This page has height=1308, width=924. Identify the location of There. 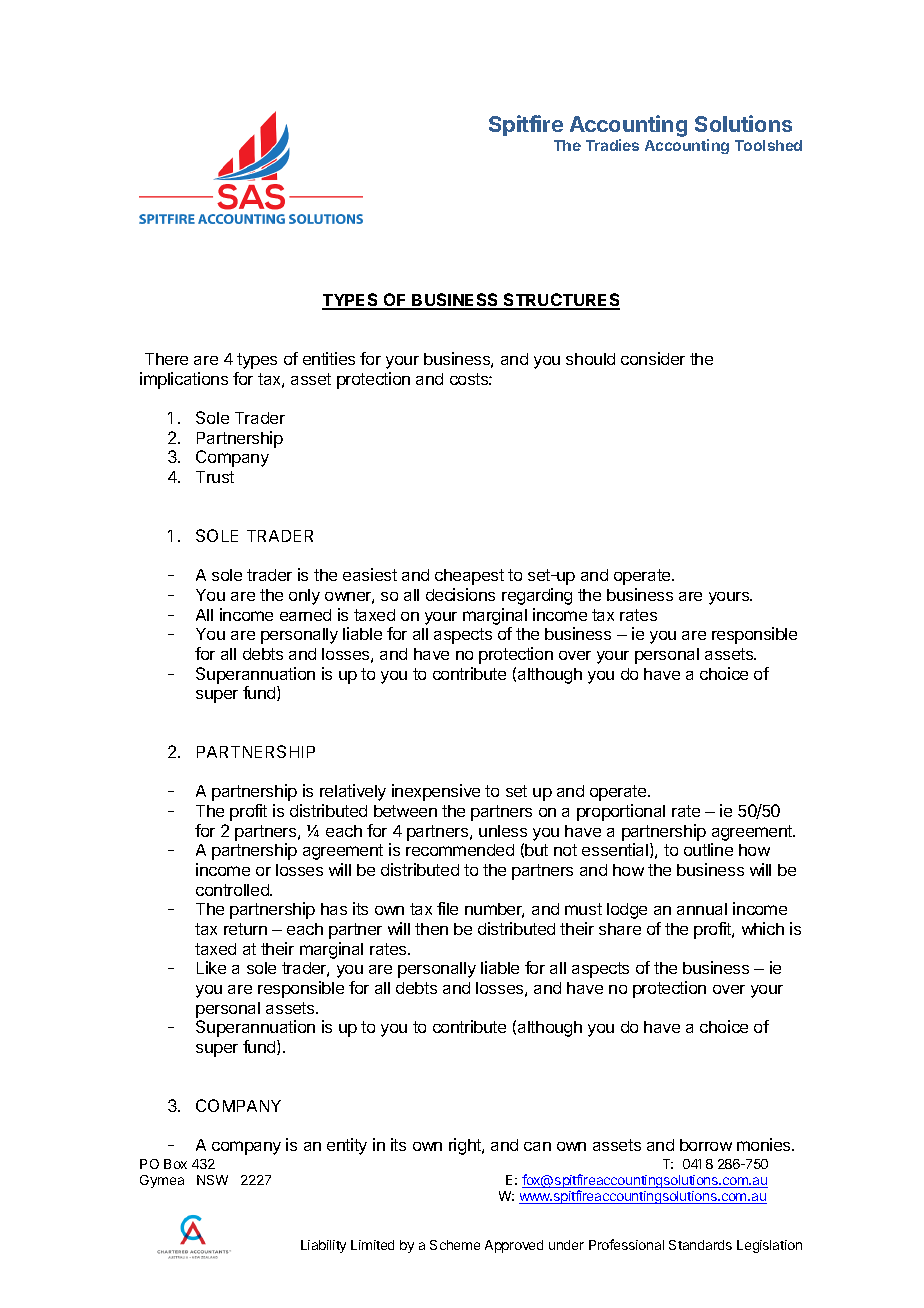
(166, 359).
